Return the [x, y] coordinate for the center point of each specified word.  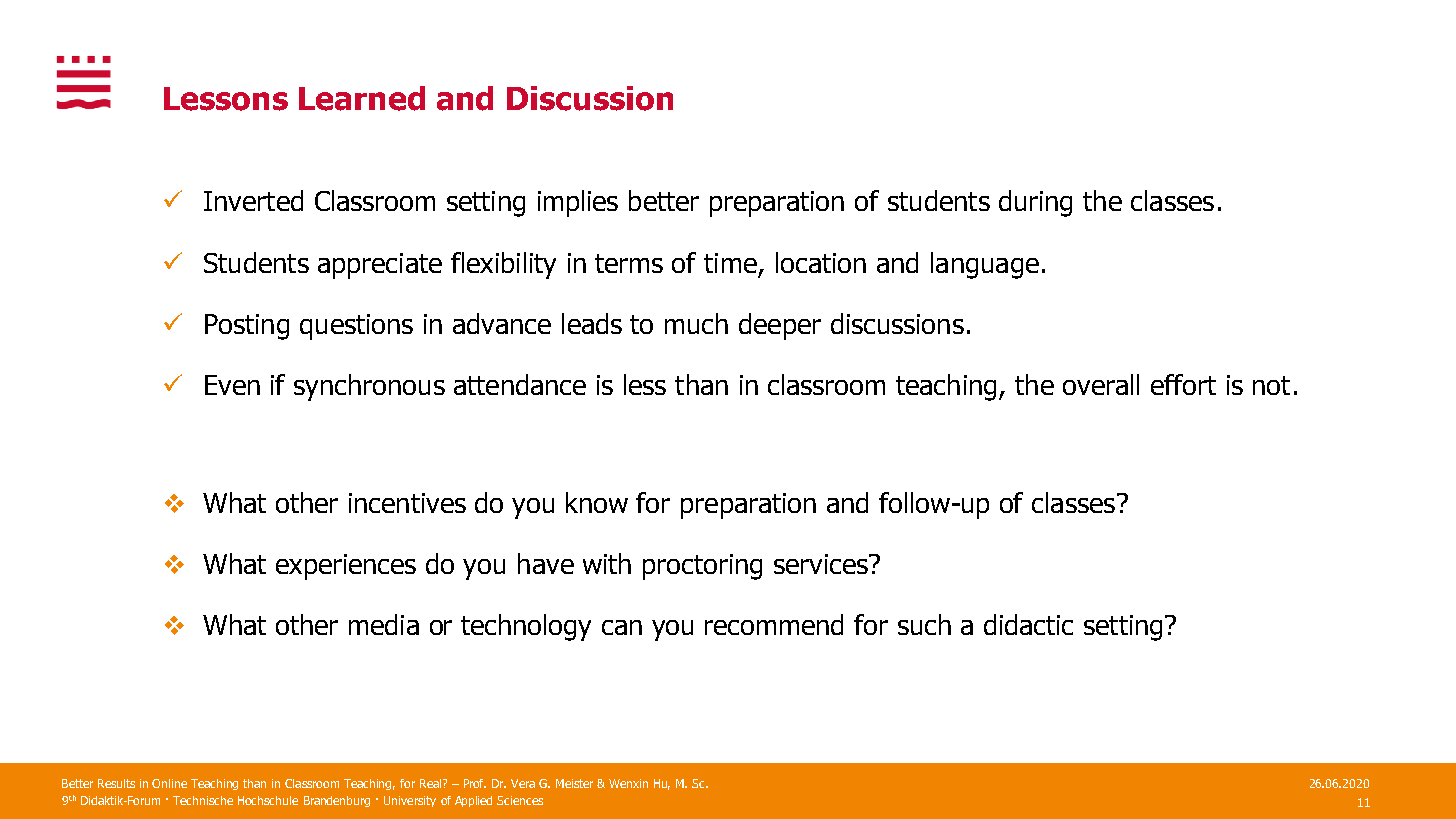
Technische [203, 800]
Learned [362, 98]
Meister [574, 783]
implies [578, 203]
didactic [1028, 624]
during [1035, 203]
